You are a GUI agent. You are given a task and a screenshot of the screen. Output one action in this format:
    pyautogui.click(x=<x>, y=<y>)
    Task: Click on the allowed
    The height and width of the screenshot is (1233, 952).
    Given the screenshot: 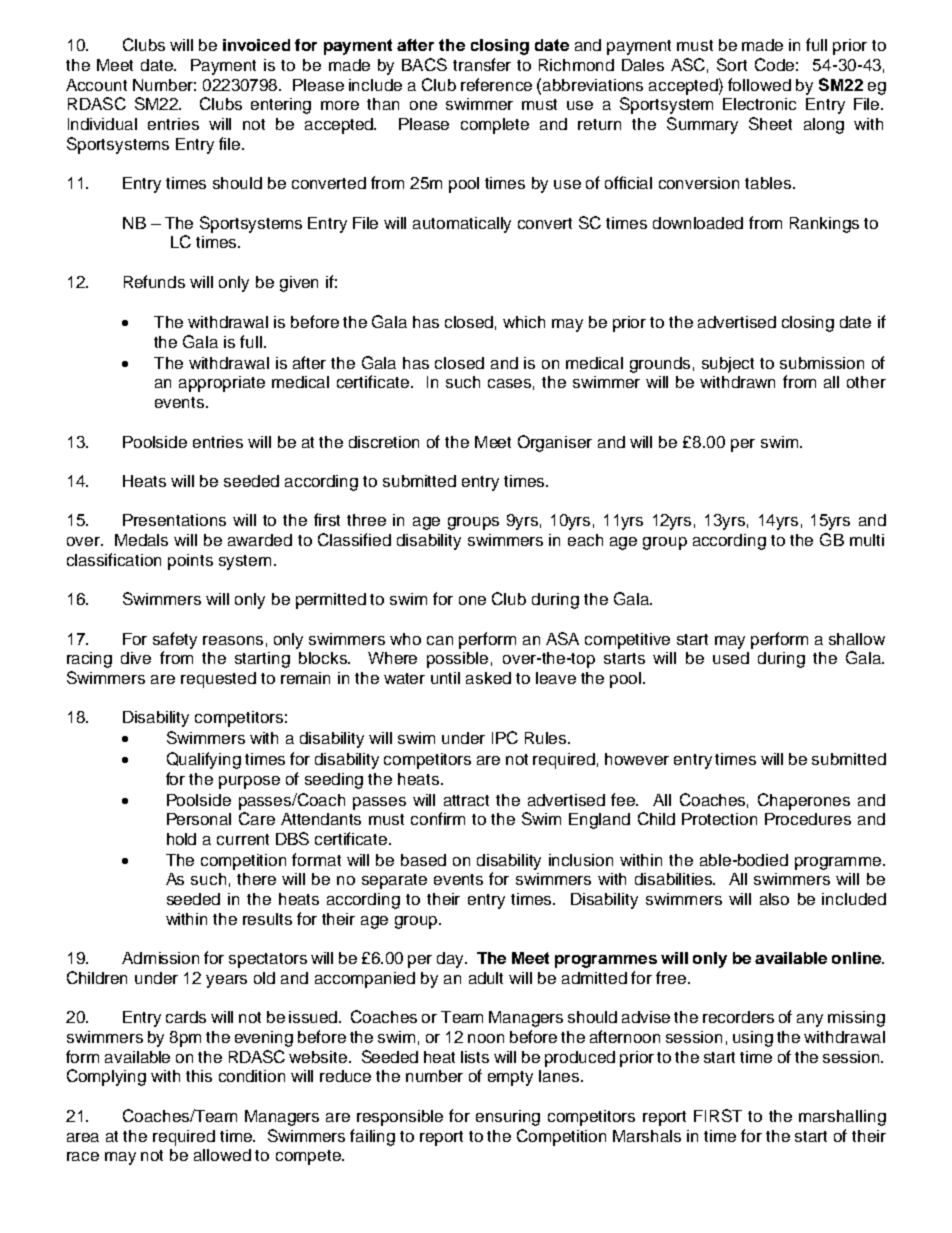 What is the action you would take?
    pyautogui.click(x=222, y=1155)
